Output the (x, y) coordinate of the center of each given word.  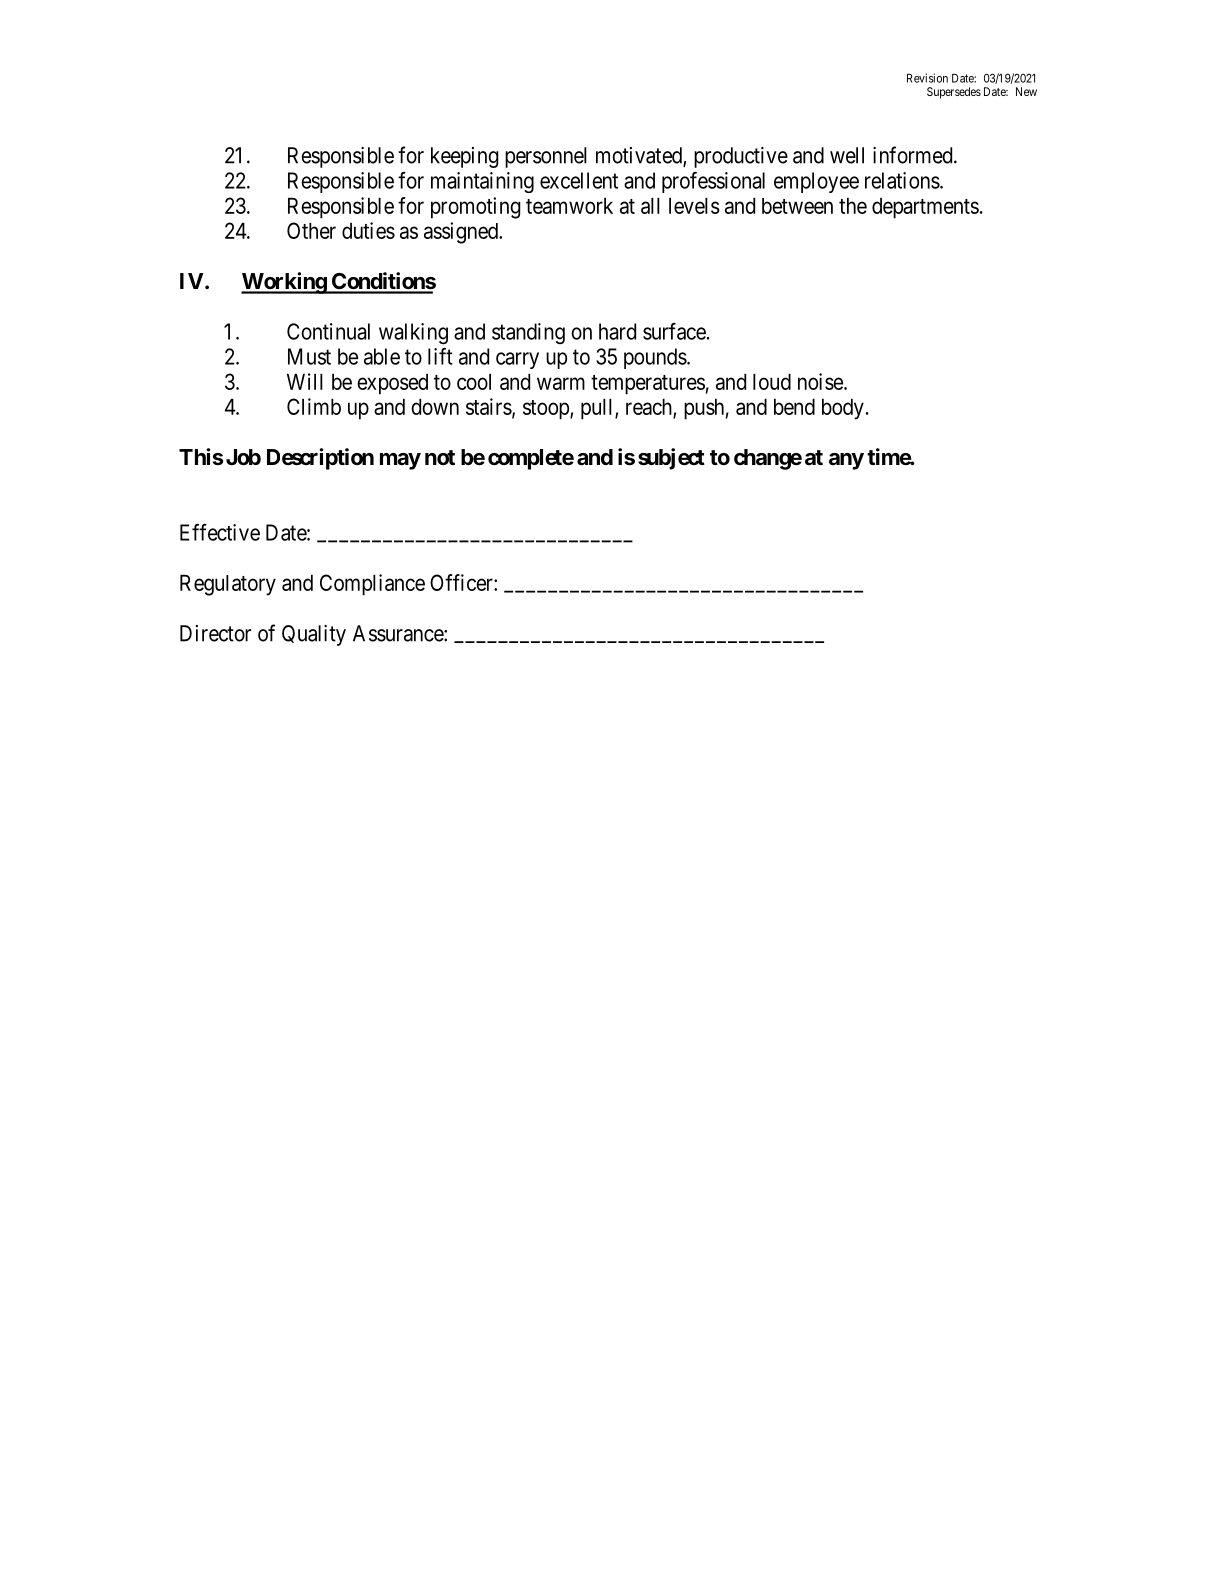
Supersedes (954, 93)
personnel (546, 157)
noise (821, 381)
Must (309, 356)
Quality (314, 635)
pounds (655, 358)
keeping (465, 157)
